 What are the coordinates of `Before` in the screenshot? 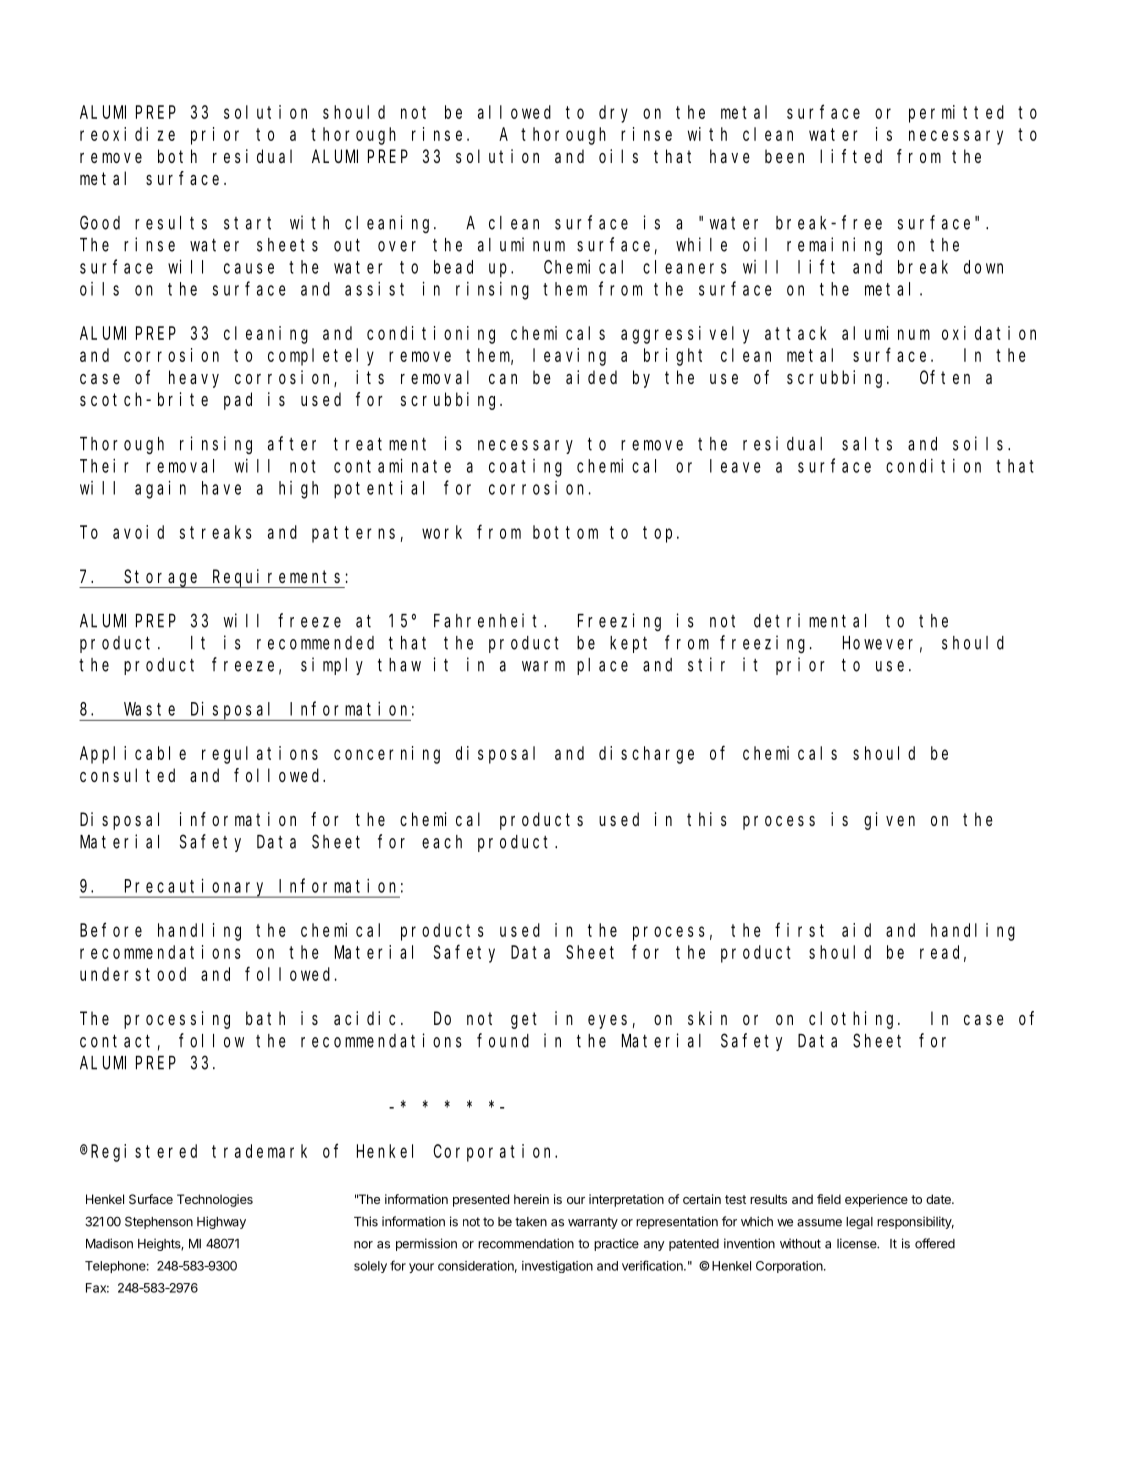 It's located at (111, 930).
